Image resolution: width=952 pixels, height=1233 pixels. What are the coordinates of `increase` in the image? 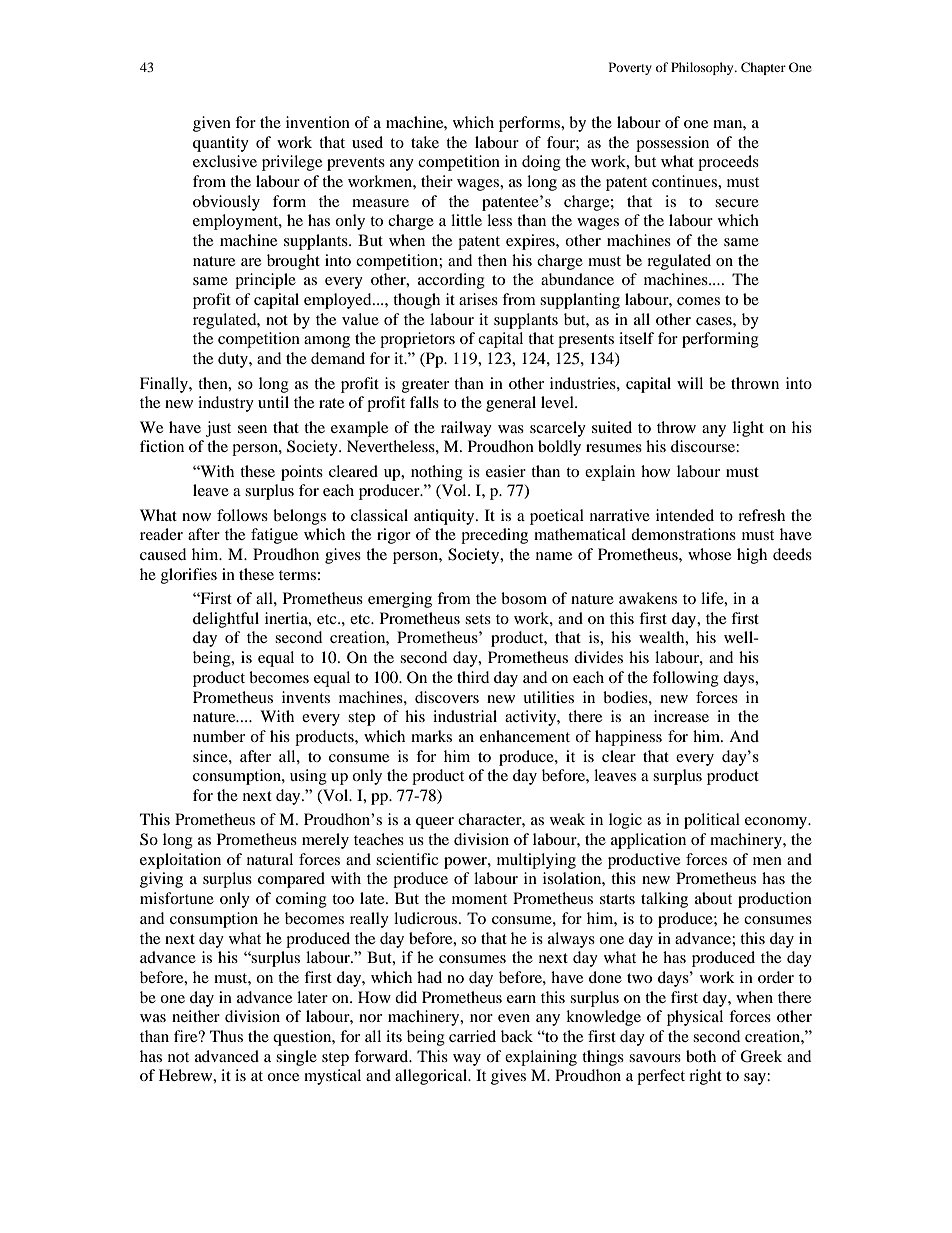 It's located at (681, 716).
